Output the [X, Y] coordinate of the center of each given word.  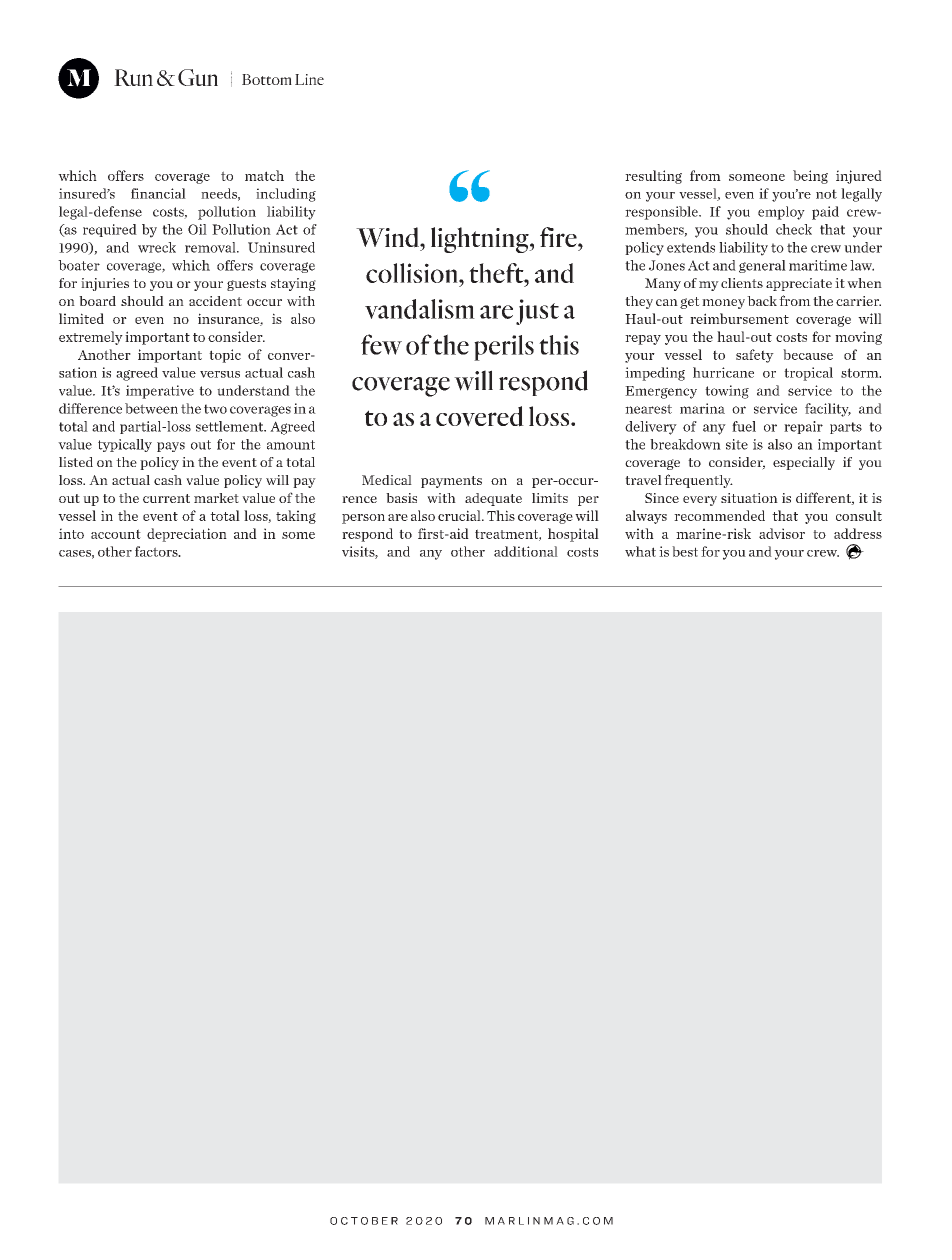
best [685, 551]
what [640, 551]
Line [309, 79]
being [810, 177]
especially [804, 463]
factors [157, 551]
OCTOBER [364, 1221]
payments [451, 482]
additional [526, 551]
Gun [198, 77]
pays [171, 447]
